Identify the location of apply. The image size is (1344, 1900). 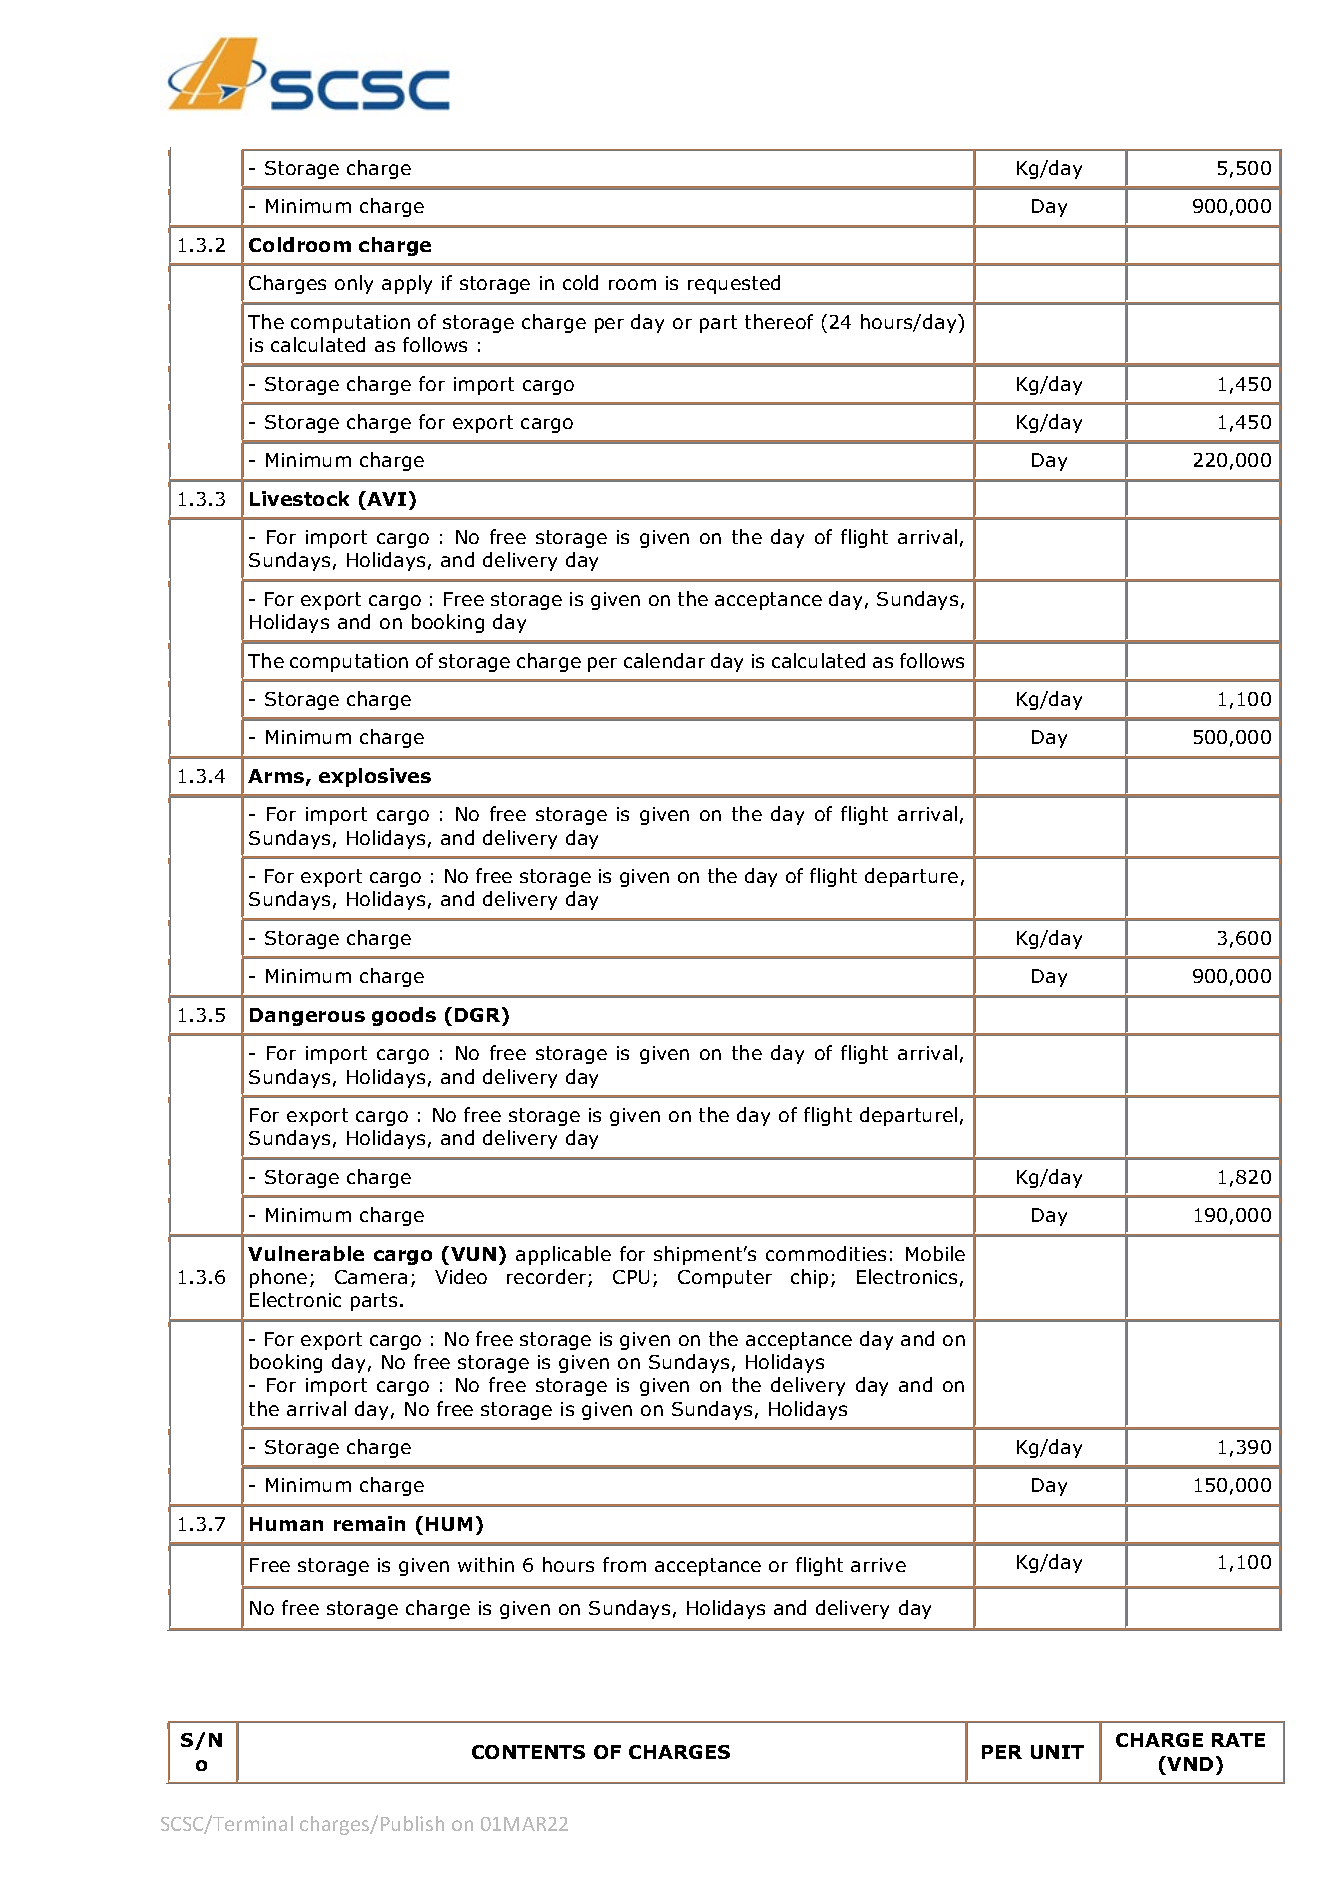
(407, 284).
